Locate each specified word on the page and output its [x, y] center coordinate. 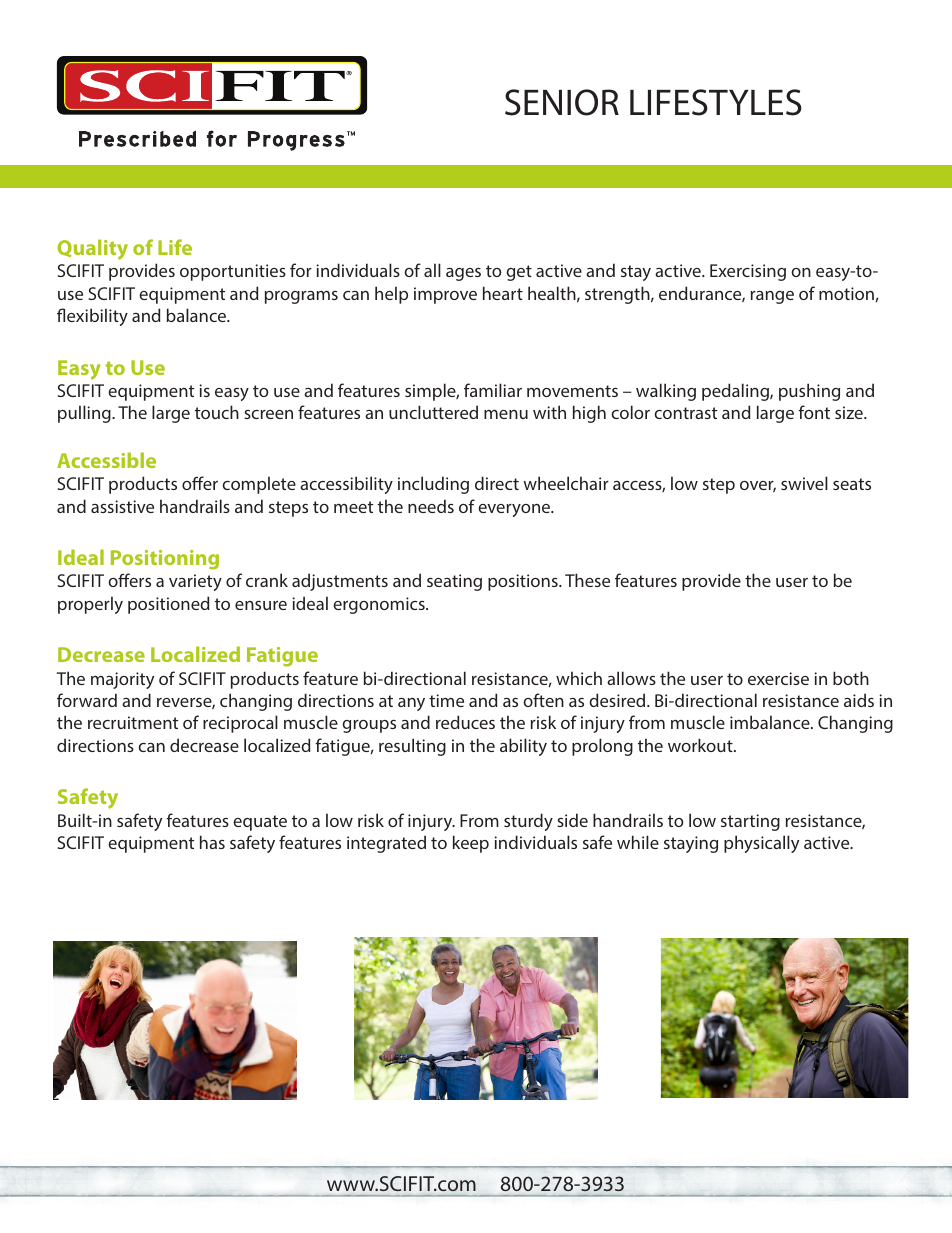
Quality [92, 249]
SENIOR [562, 102]
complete [259, 485]
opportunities [233, 272]
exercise [778, 678]
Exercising [748, 272]
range [772, 297]
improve [445, 295]
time [446, 700]
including [433, 485]
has [212, 842]
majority [122, 680]
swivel [804, 483]
